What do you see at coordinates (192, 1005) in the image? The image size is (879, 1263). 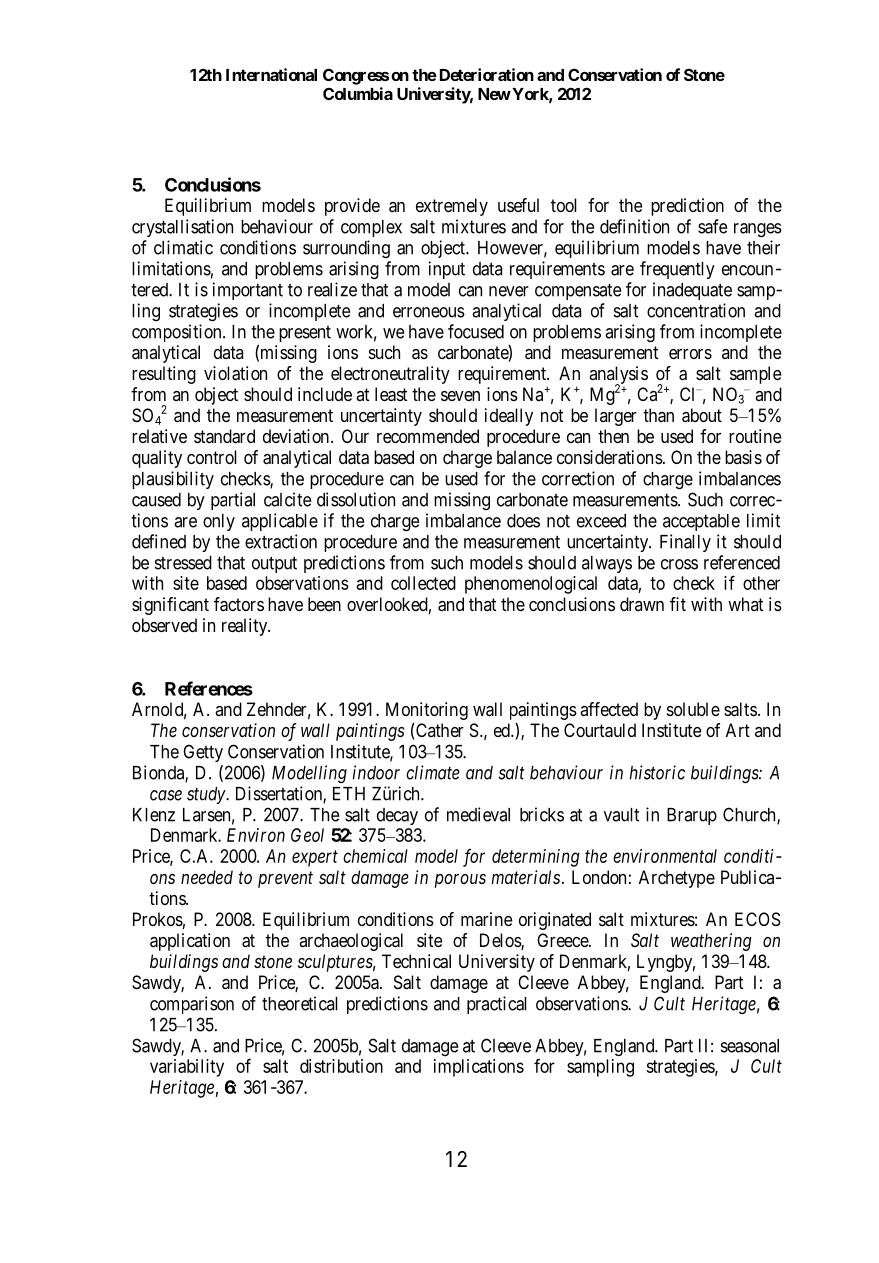 I see `comparison` at bounding box center [192, 1005].
